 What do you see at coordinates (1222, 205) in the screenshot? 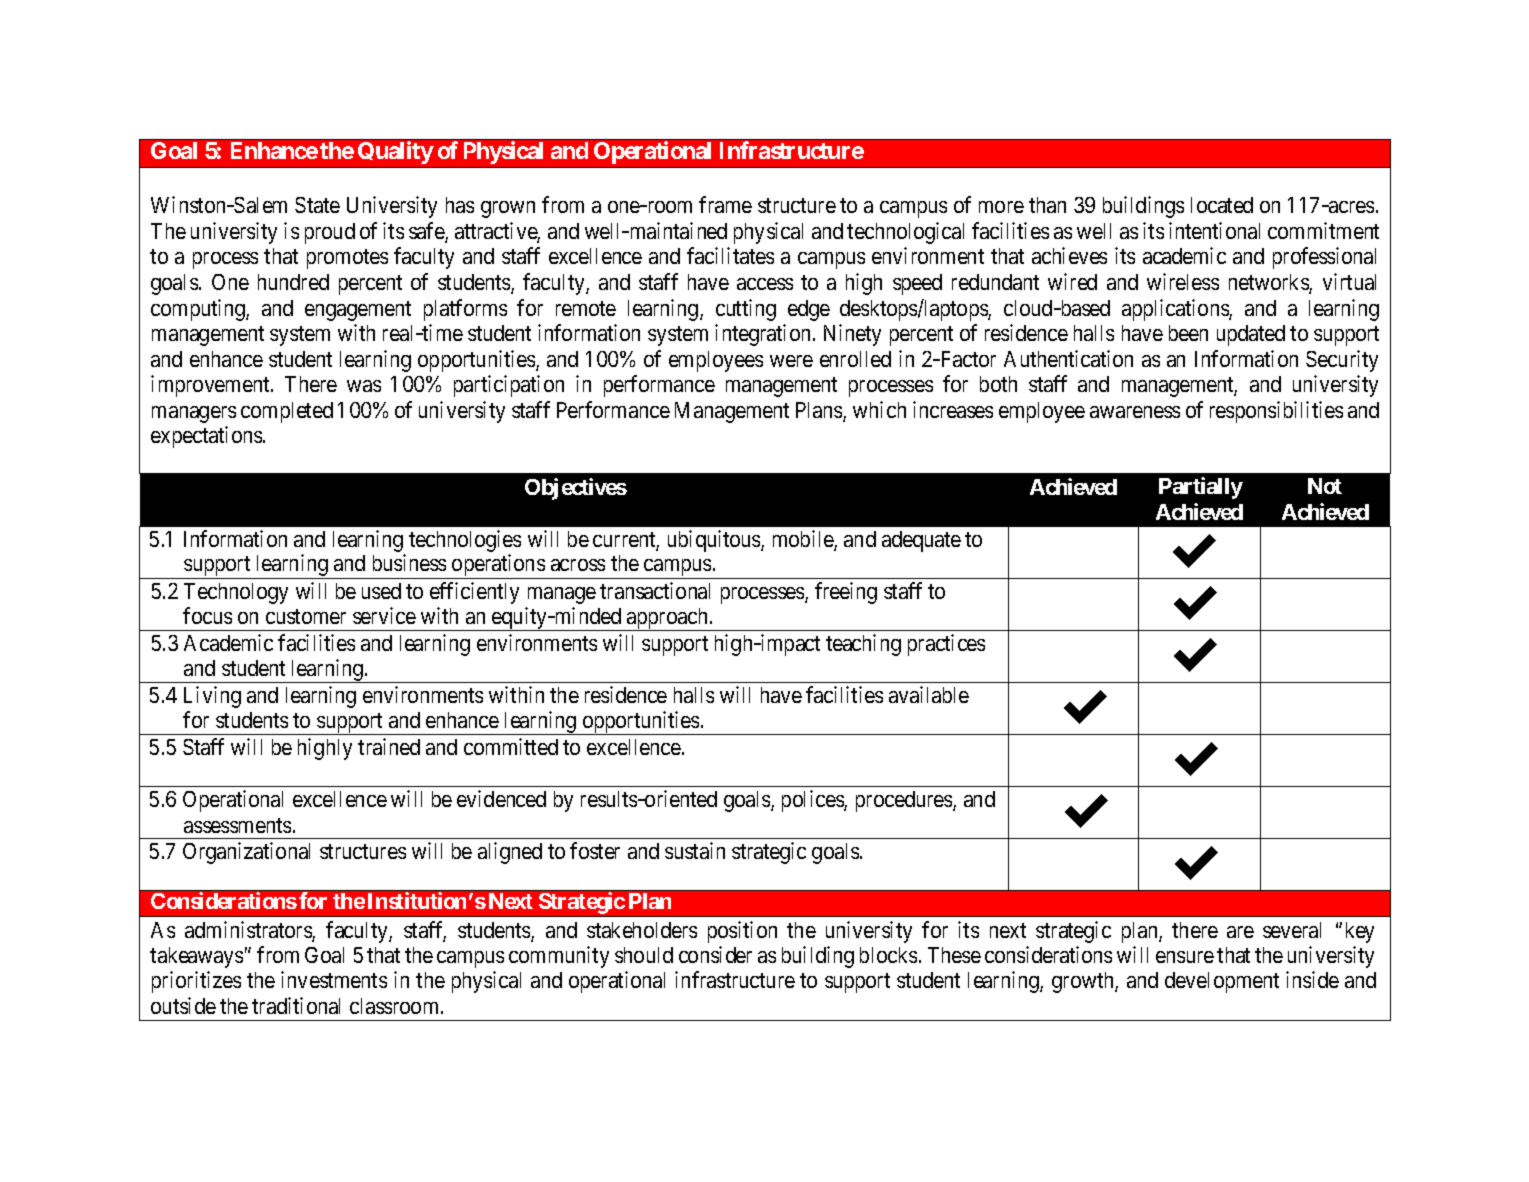
I see `located` at bounding box center [1222, 205].
